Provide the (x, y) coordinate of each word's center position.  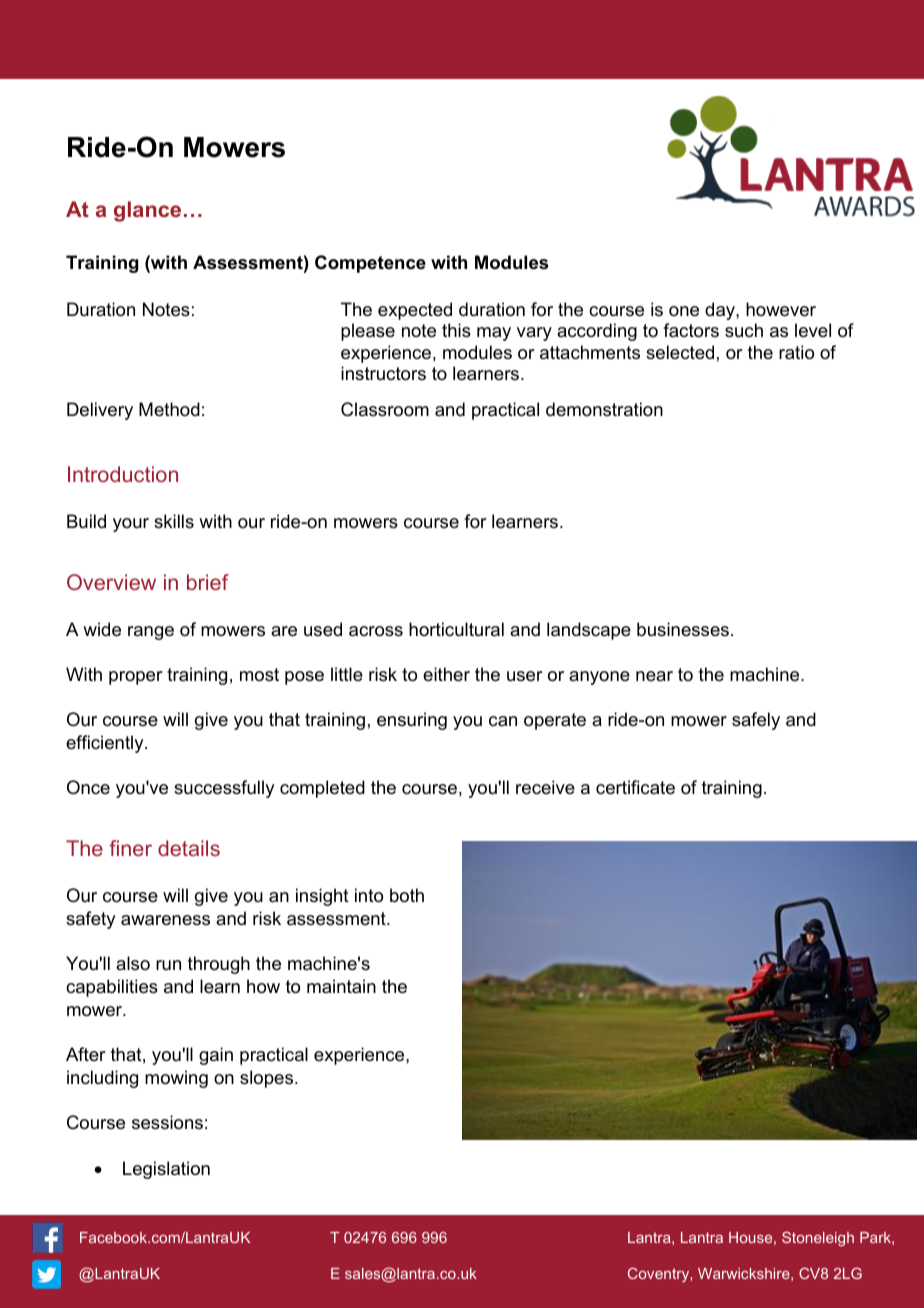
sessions (167, 1122)
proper (136, 678)
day (721, 311)
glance (147, 211)
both (407, 895)
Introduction (123, 474)
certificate (635, 787)
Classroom (385, 409)
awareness (165, 920)
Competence (370, 264)
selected (680, 352)
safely (756, 721)
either (446, 674)
